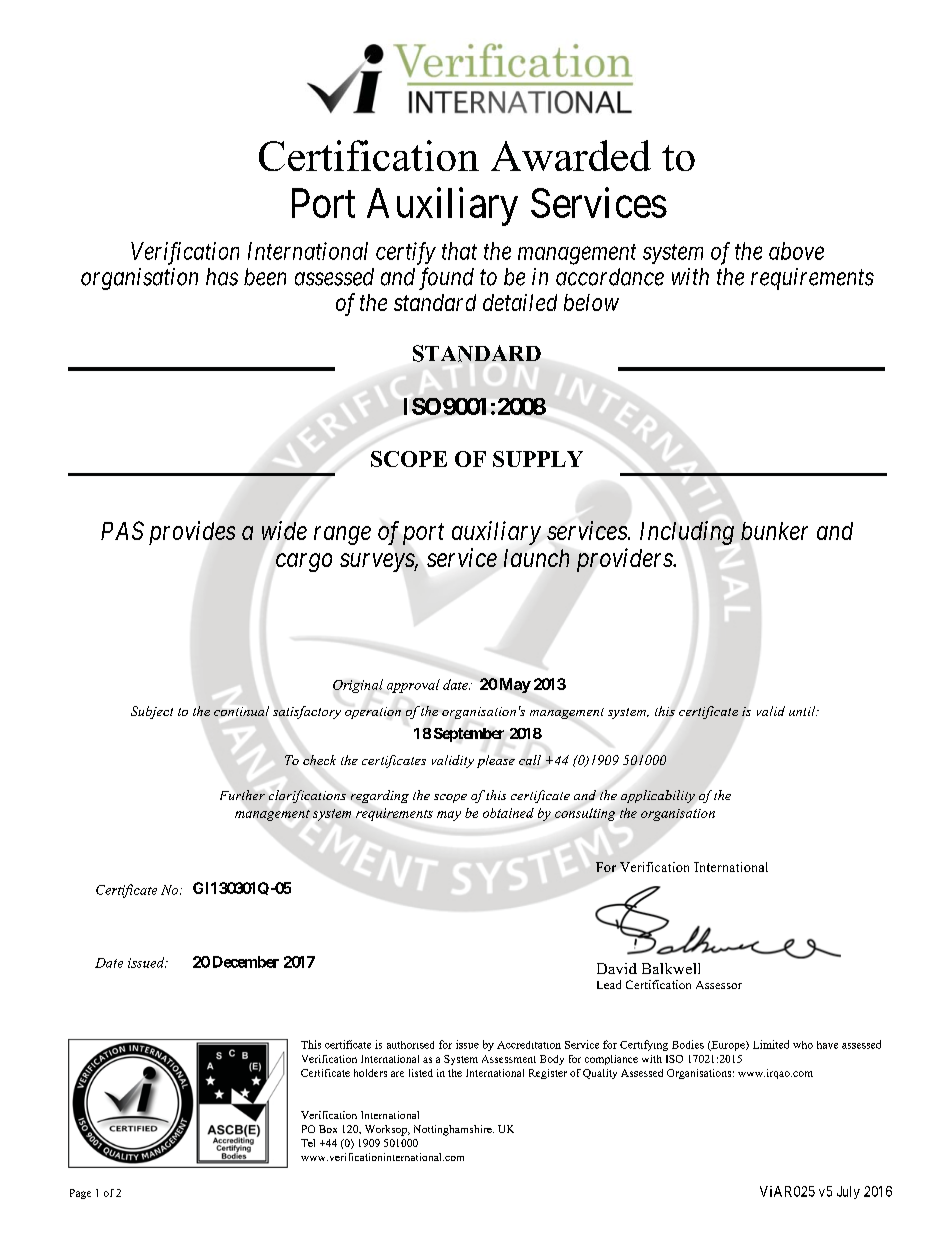 This screenshot has width=952, height=1233. Describe the element at coordinates (242, 795) in the screenshot. I see `Further` at that location.
